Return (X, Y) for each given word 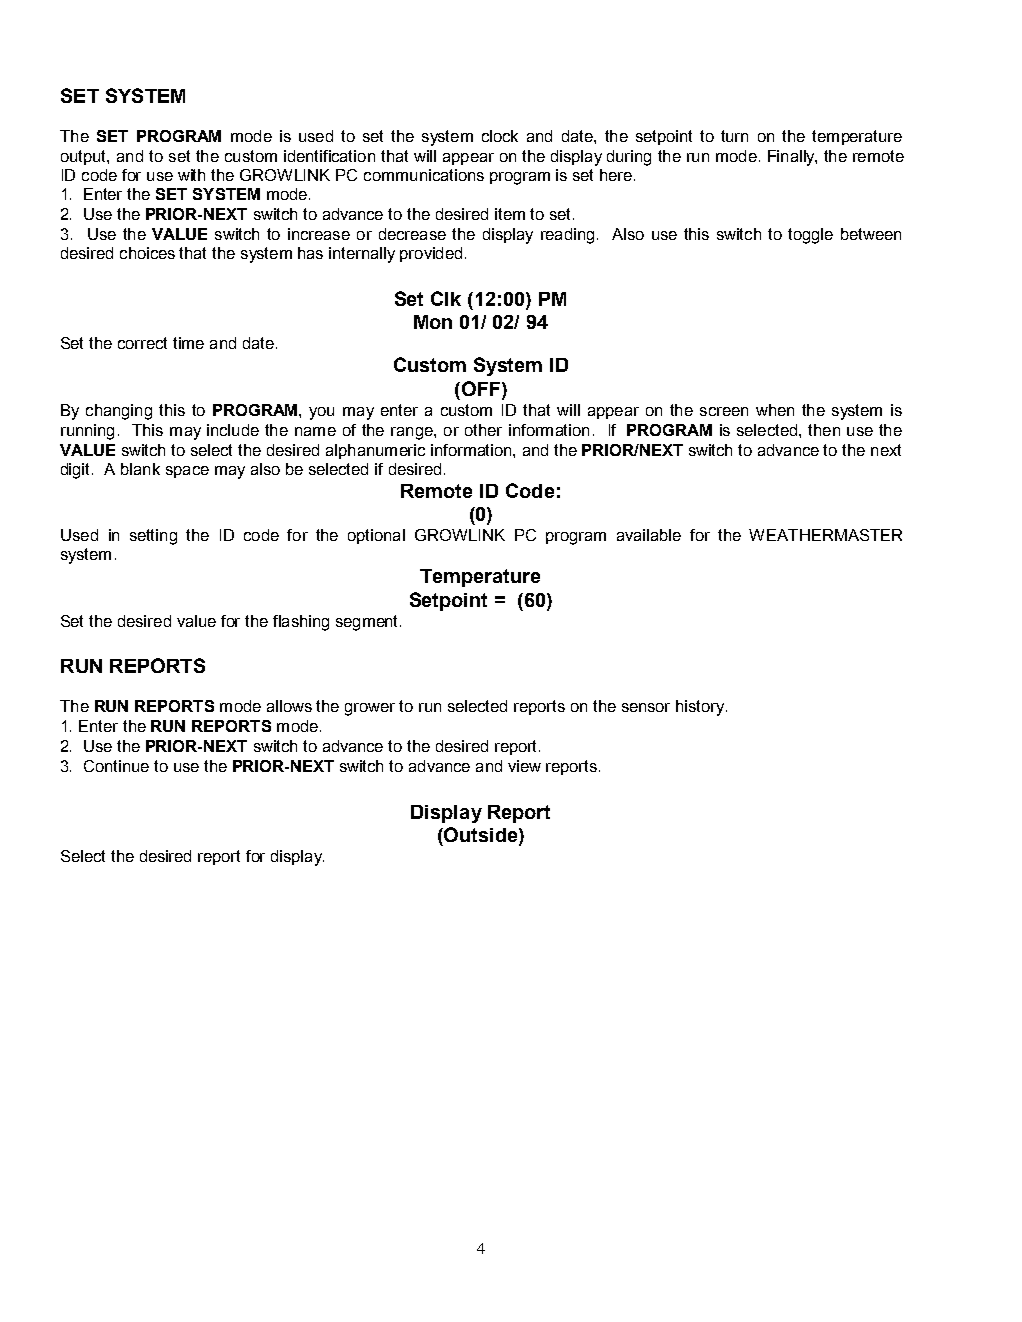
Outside (481, 836)
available (649, 535)
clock (500, 136)
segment (368, 623)
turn (734, 136)
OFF (481, 388)
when (775, 410)
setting (153, 537)
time (188, 343)
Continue (116, 766)
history (700, 708)
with (191, 175)
